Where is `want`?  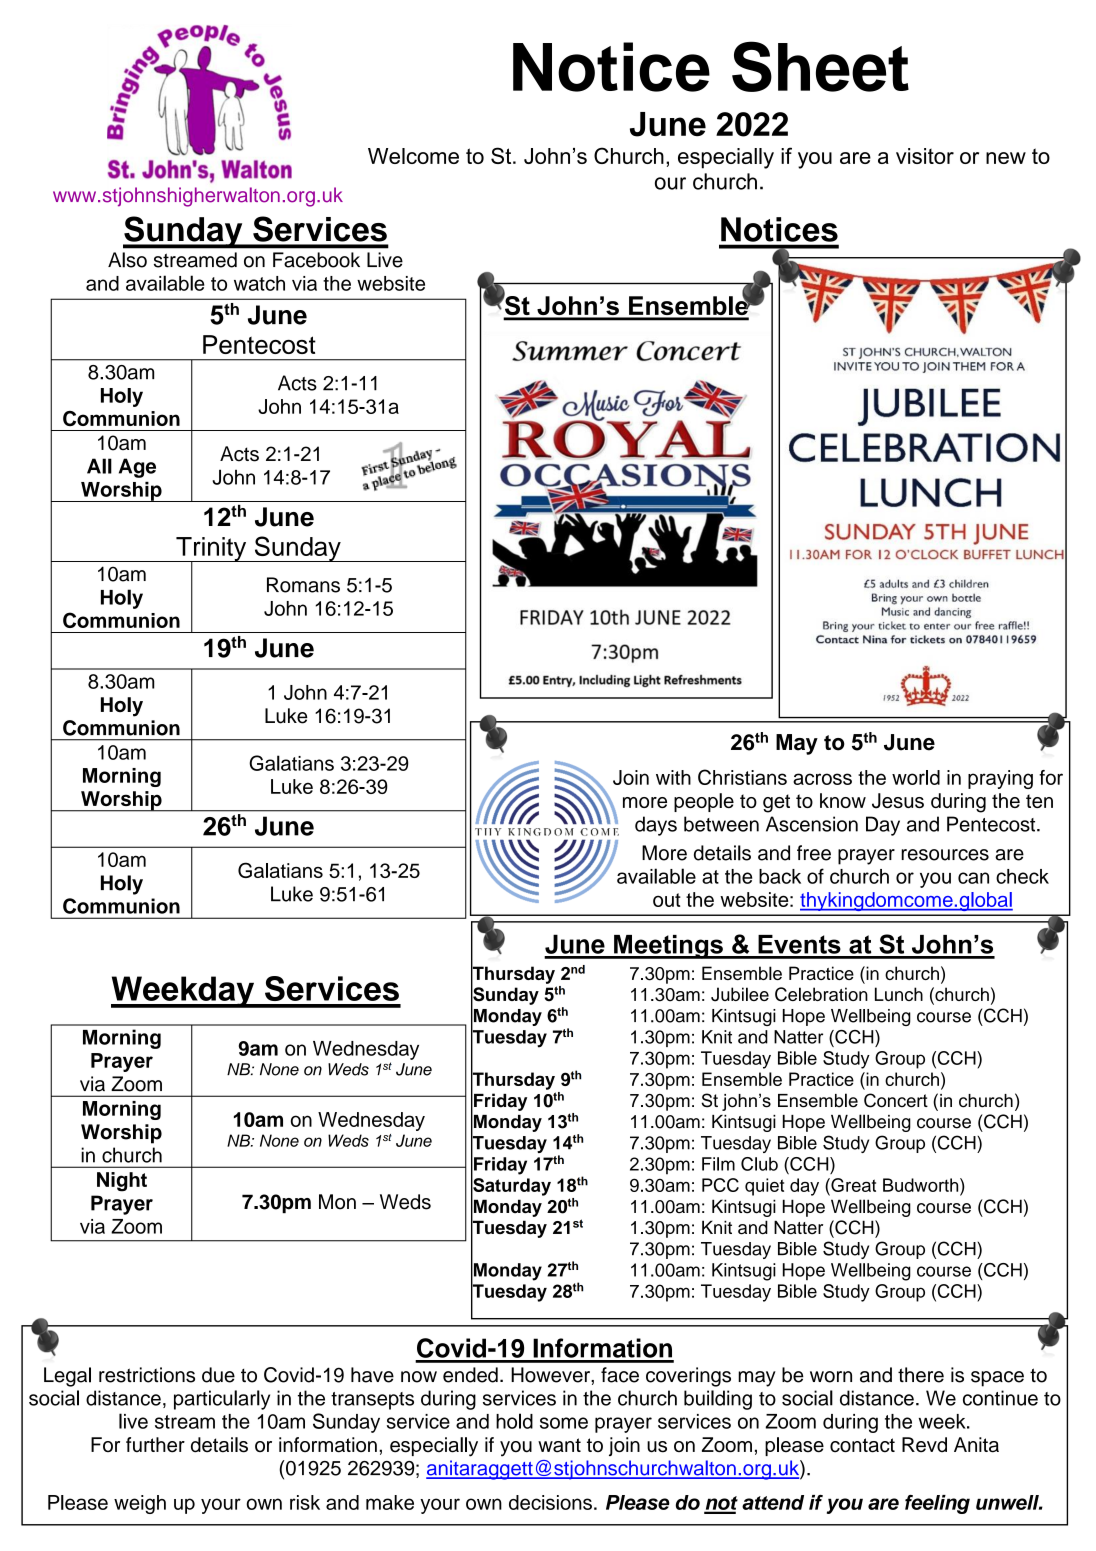 want is located at coordinates (559, 1445).
